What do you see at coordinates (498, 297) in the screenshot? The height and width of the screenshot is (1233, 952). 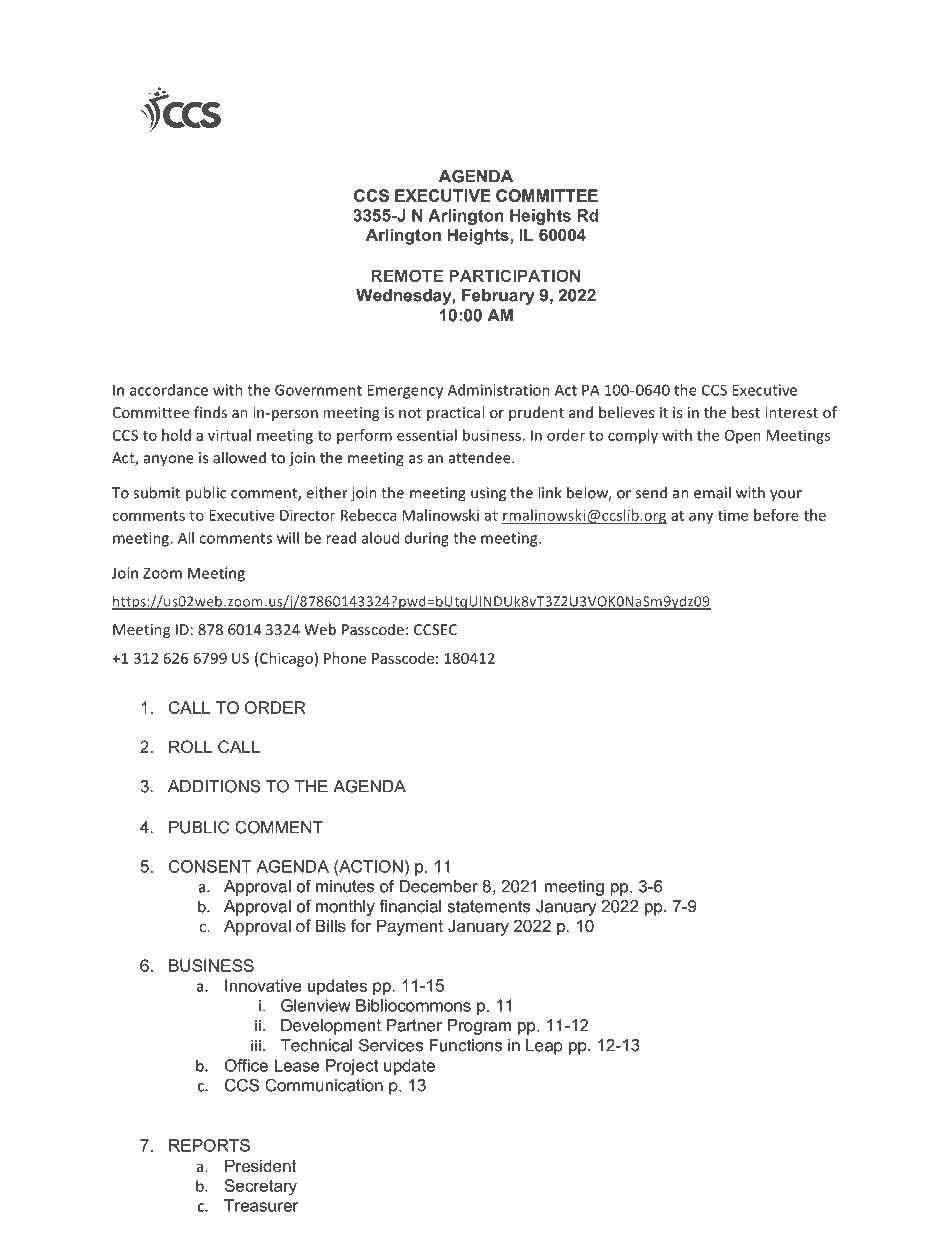 I see `February` at bounding box center [498, 297].
